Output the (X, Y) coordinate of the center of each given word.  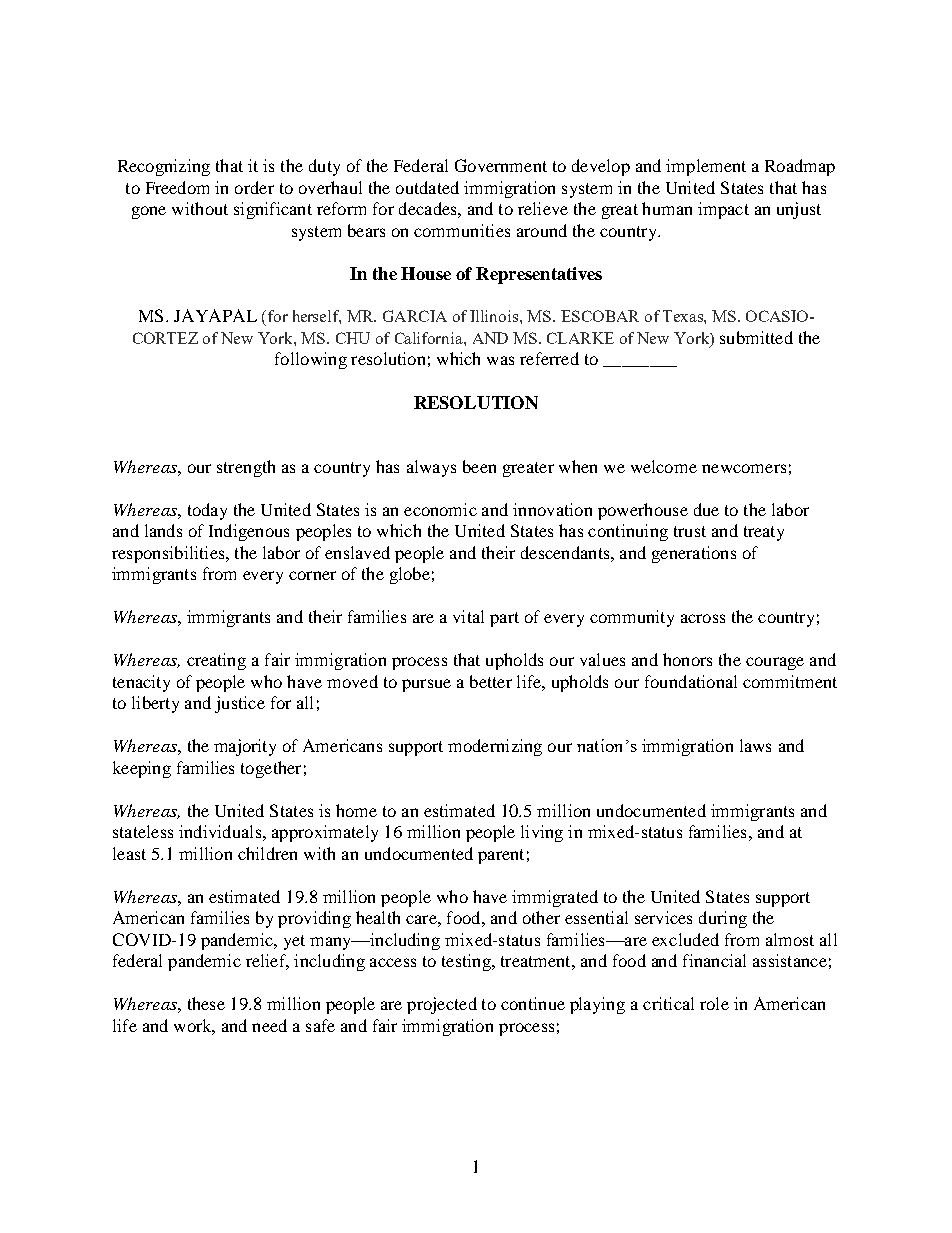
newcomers (744, 468)
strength (246, 468)
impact (723, 210)
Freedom (177, 187)
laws (755, 745)
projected (442, 1005)
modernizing (495, 747)
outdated (427, 187)
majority (245, 747)
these (206, 1003)
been (479, 466)
